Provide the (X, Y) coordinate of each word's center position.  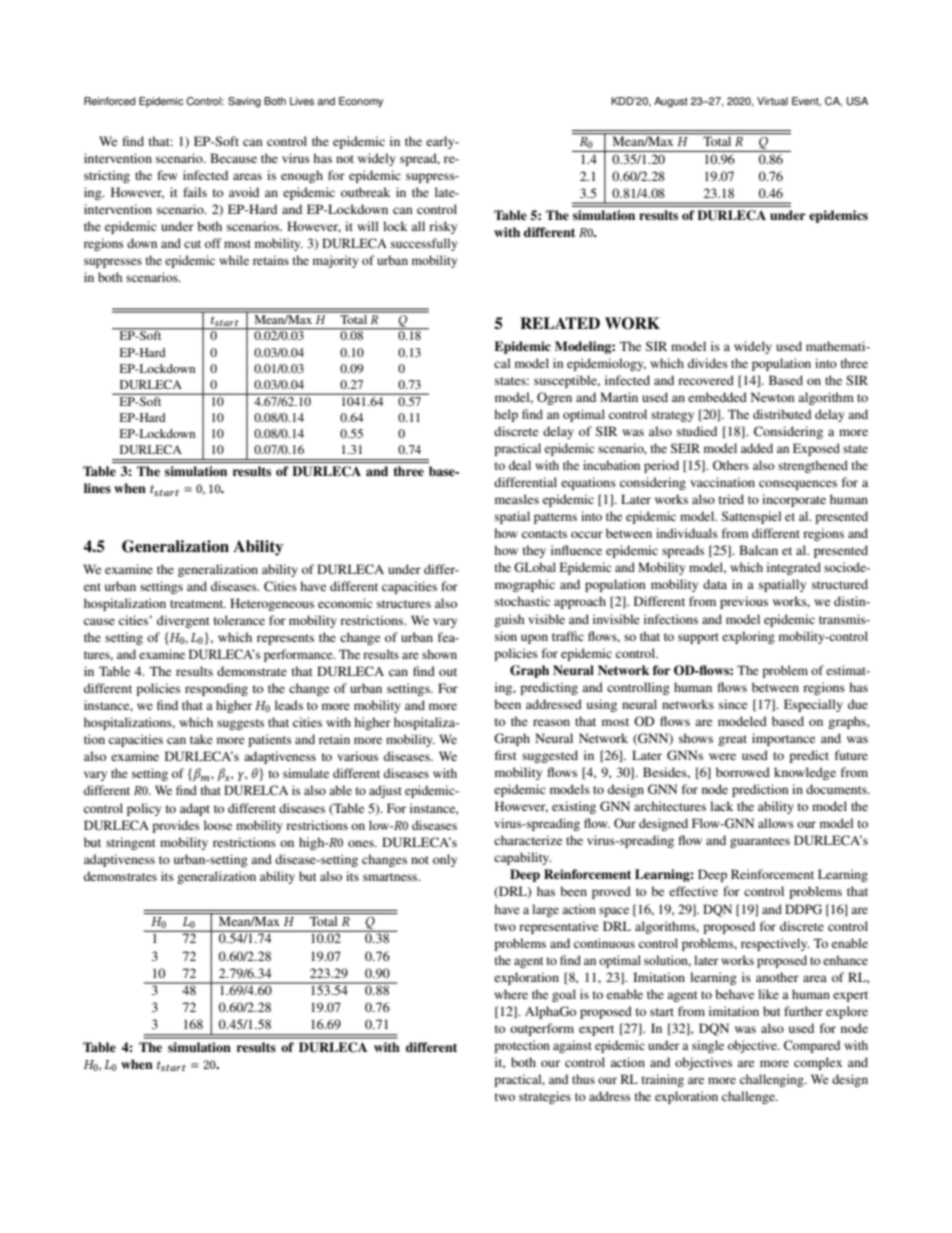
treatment (198, 604)
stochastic (522, 601)
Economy (361, 102)
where (511, 994)
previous (744, 602)
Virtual (772, 101)
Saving (244, 102)
